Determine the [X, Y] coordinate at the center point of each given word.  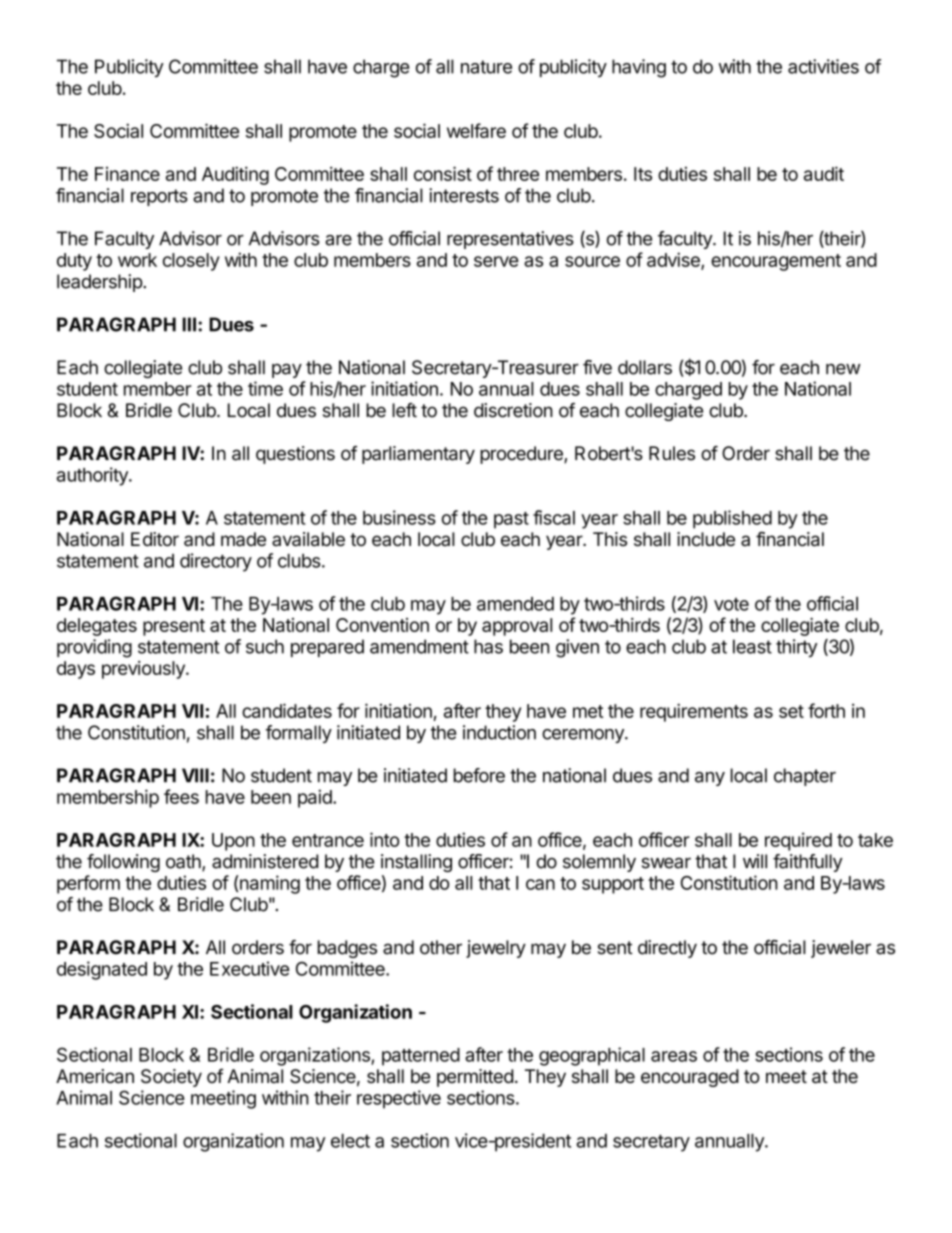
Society [171, 1078]
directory [216, 562]
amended [515, 604]
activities [823, 66]
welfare [476, 130]
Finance [127, 174]
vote [731, 604]
